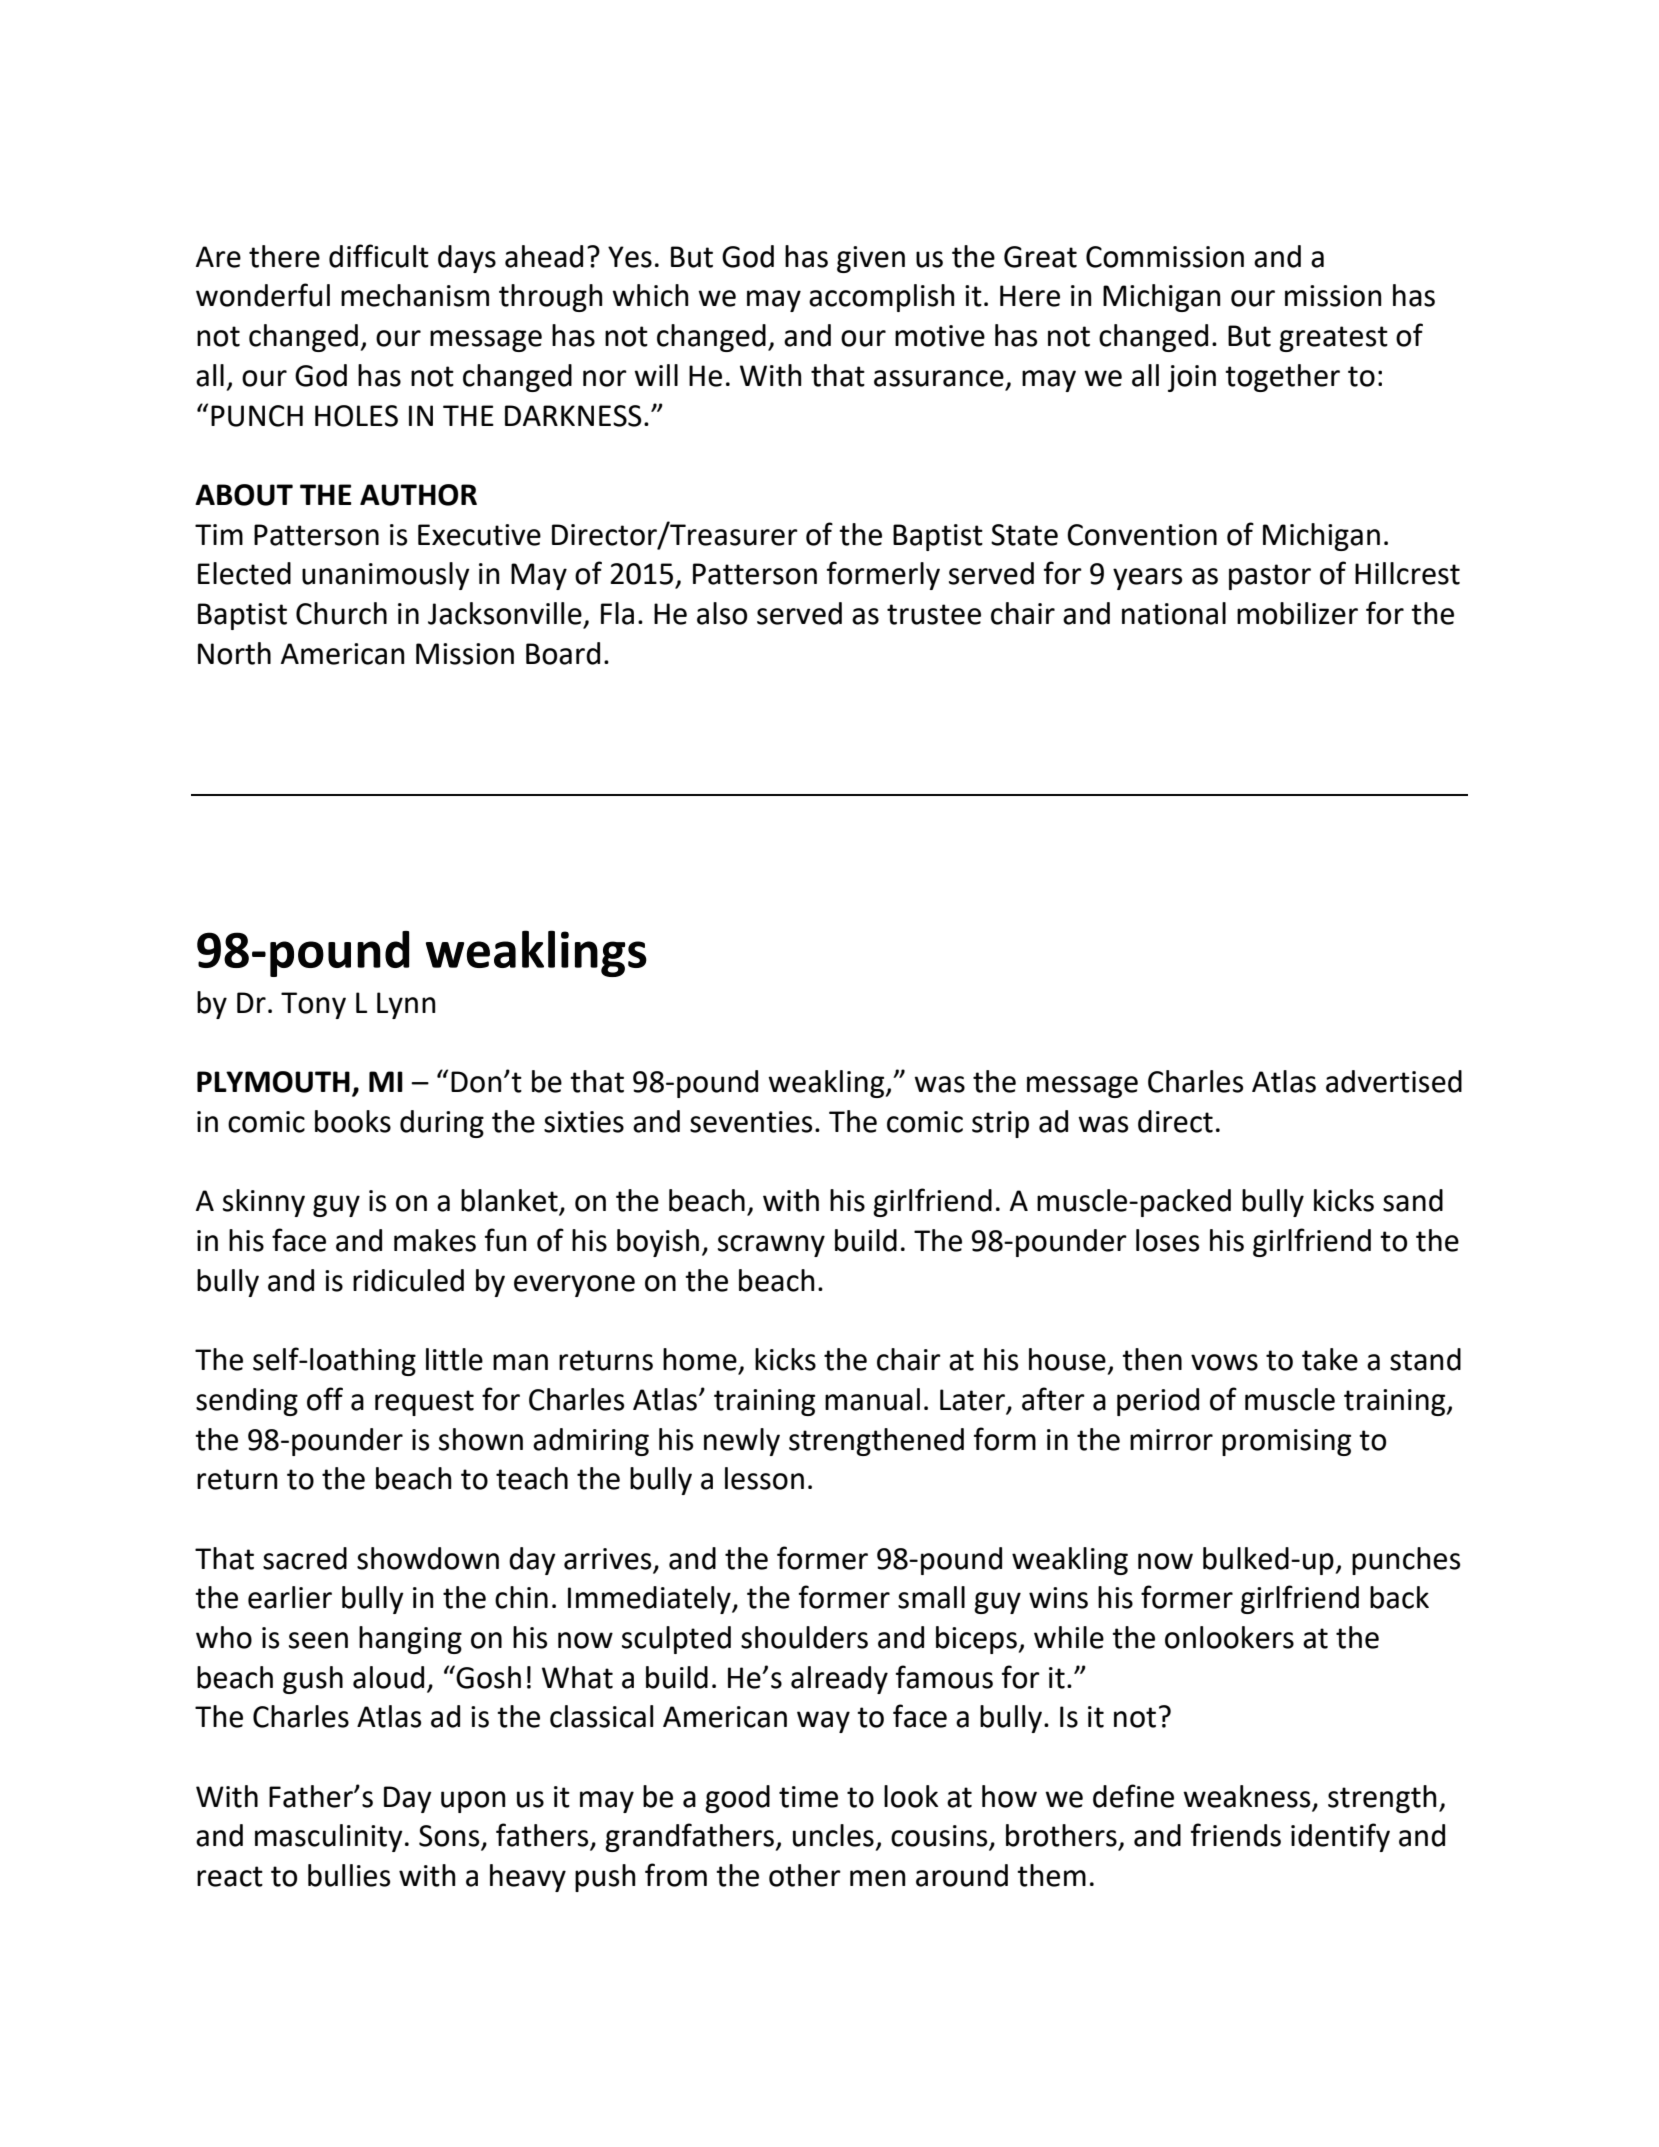 The image size is (1659, 2147). What do you see at coordinates (751, 1122) in the page?
I see `seventies` at bounding box center [751, 1122].
